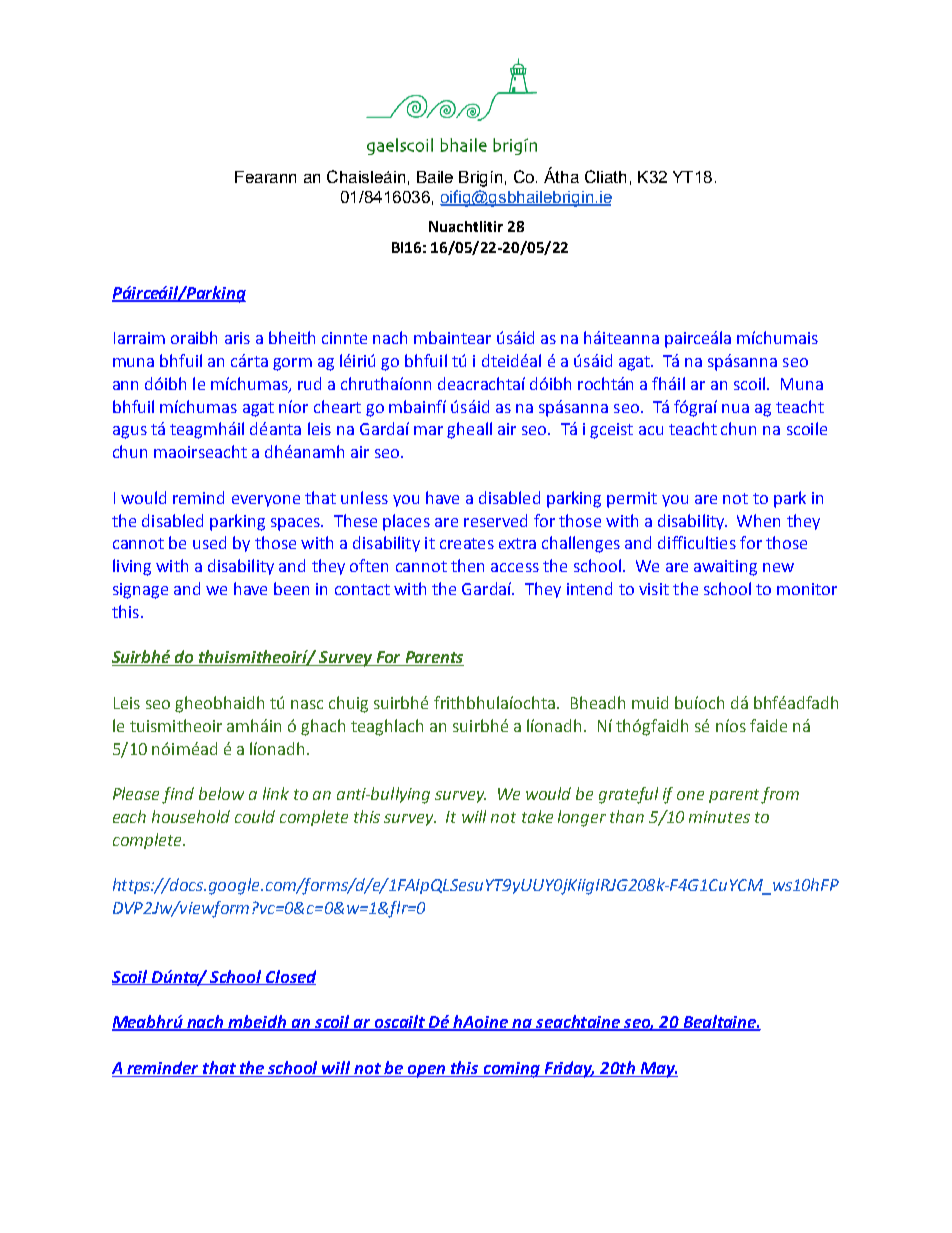 The image size is (952, 1233). I want to click on take, so click(537, 816).
